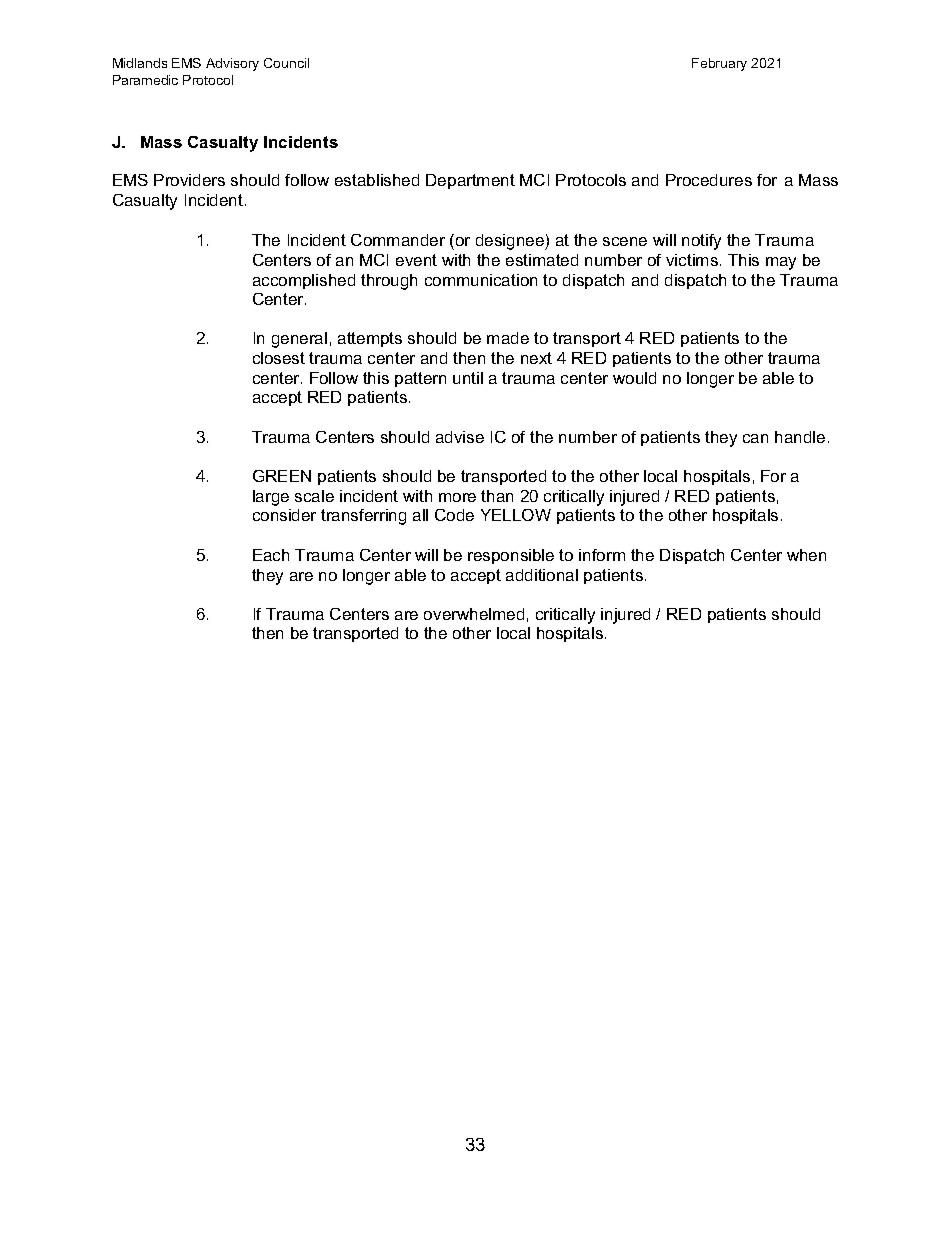 This document has width=952, height=1233. Describe the element at coordinates (282, 476) in the document. I see `GREEN` at that location.
